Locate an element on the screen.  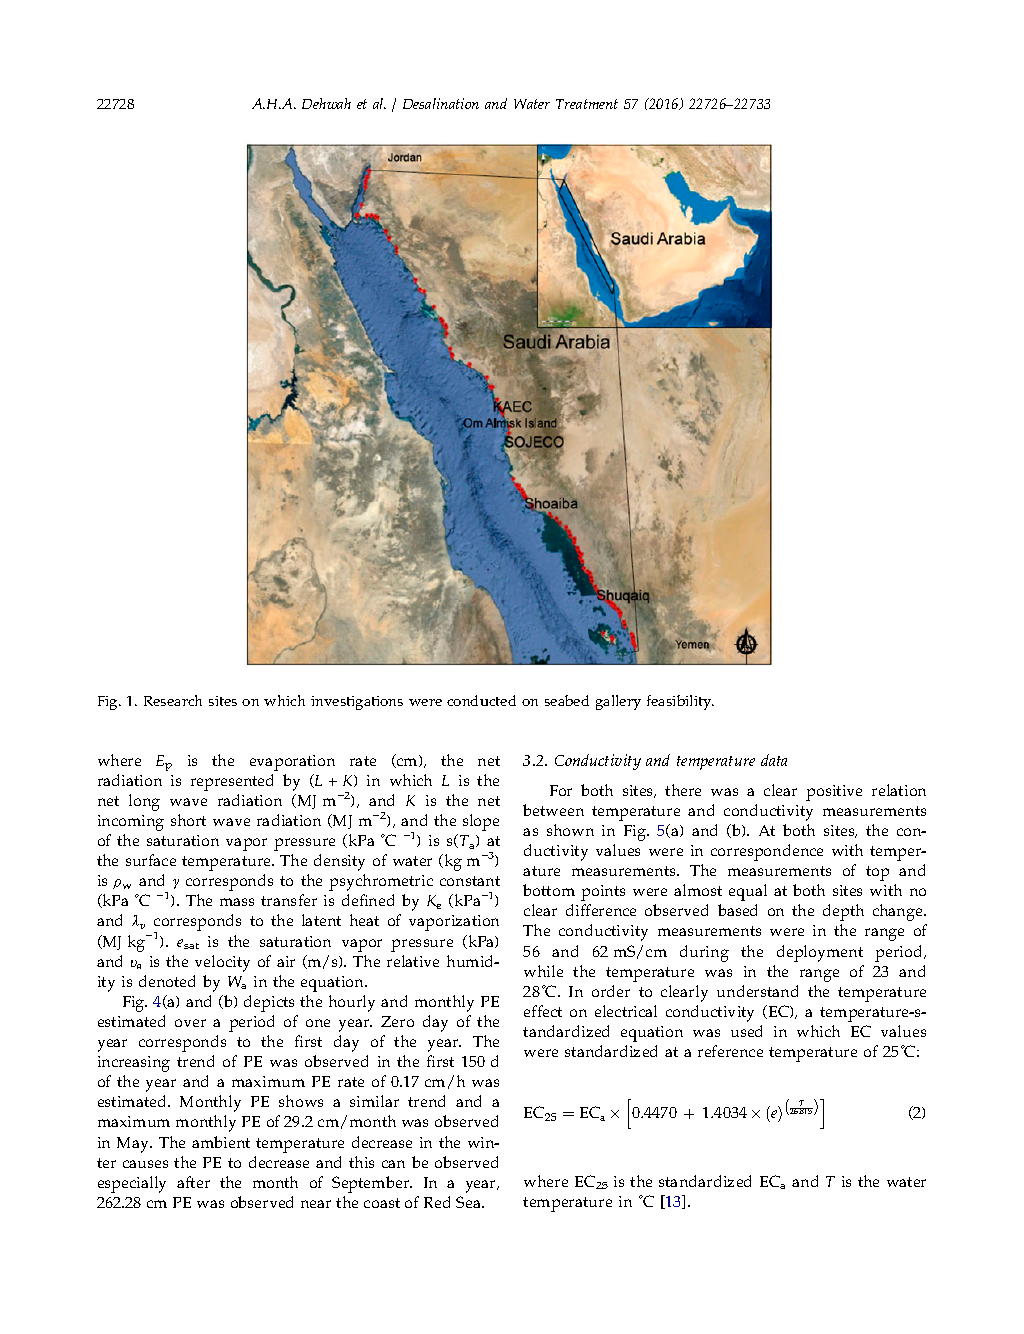
Desalination is located at coordinates (441, 103).
